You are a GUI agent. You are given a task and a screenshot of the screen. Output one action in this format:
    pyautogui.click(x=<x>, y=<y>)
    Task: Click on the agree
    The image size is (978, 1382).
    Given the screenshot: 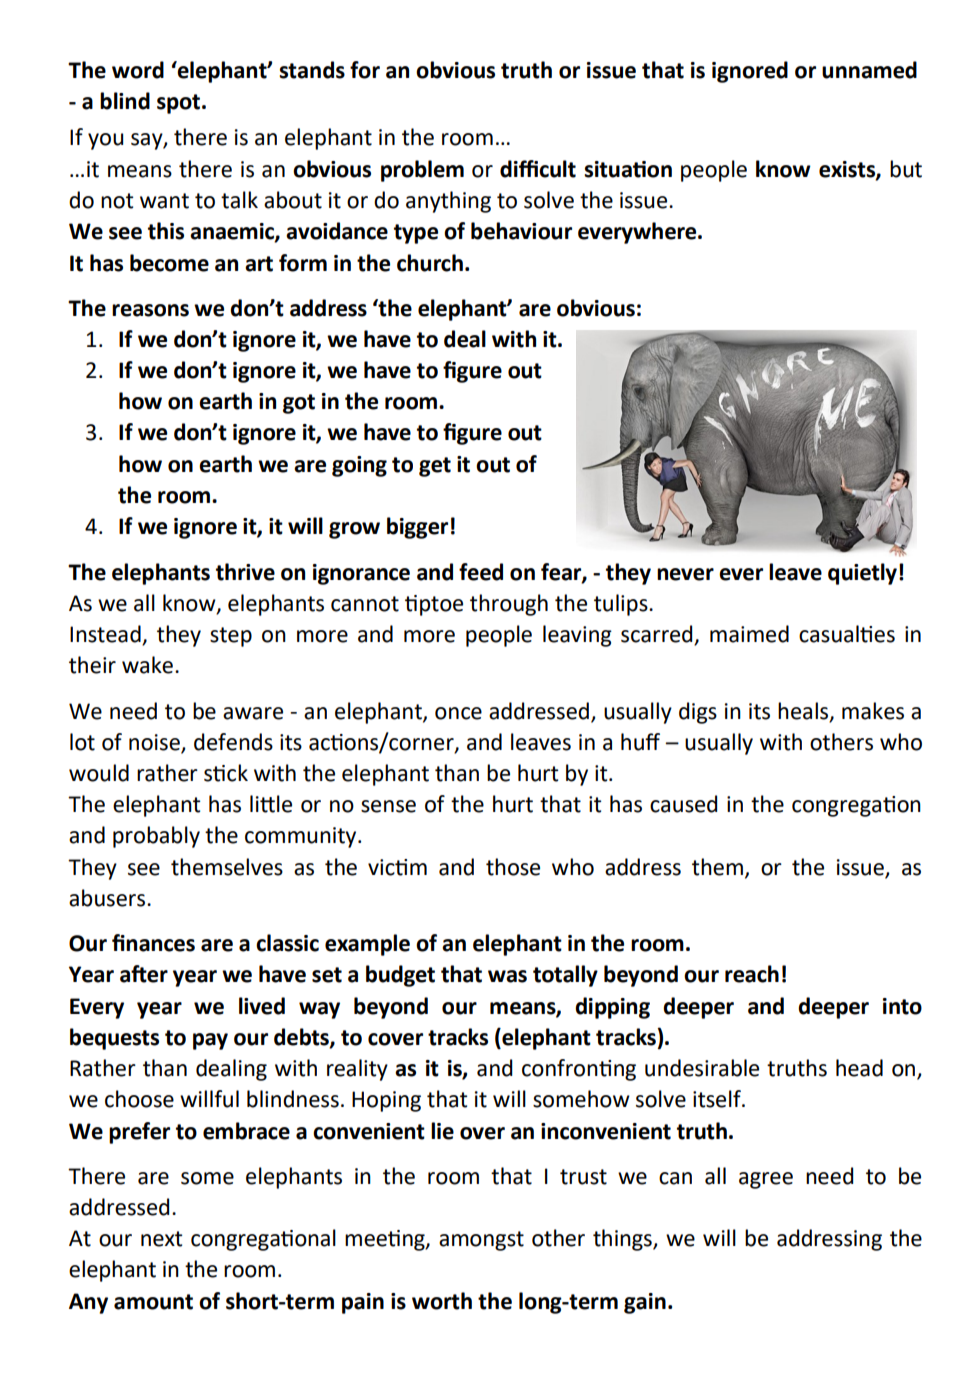 What is the action you would take?
    pyautogui.click(x=766, y=1180)
